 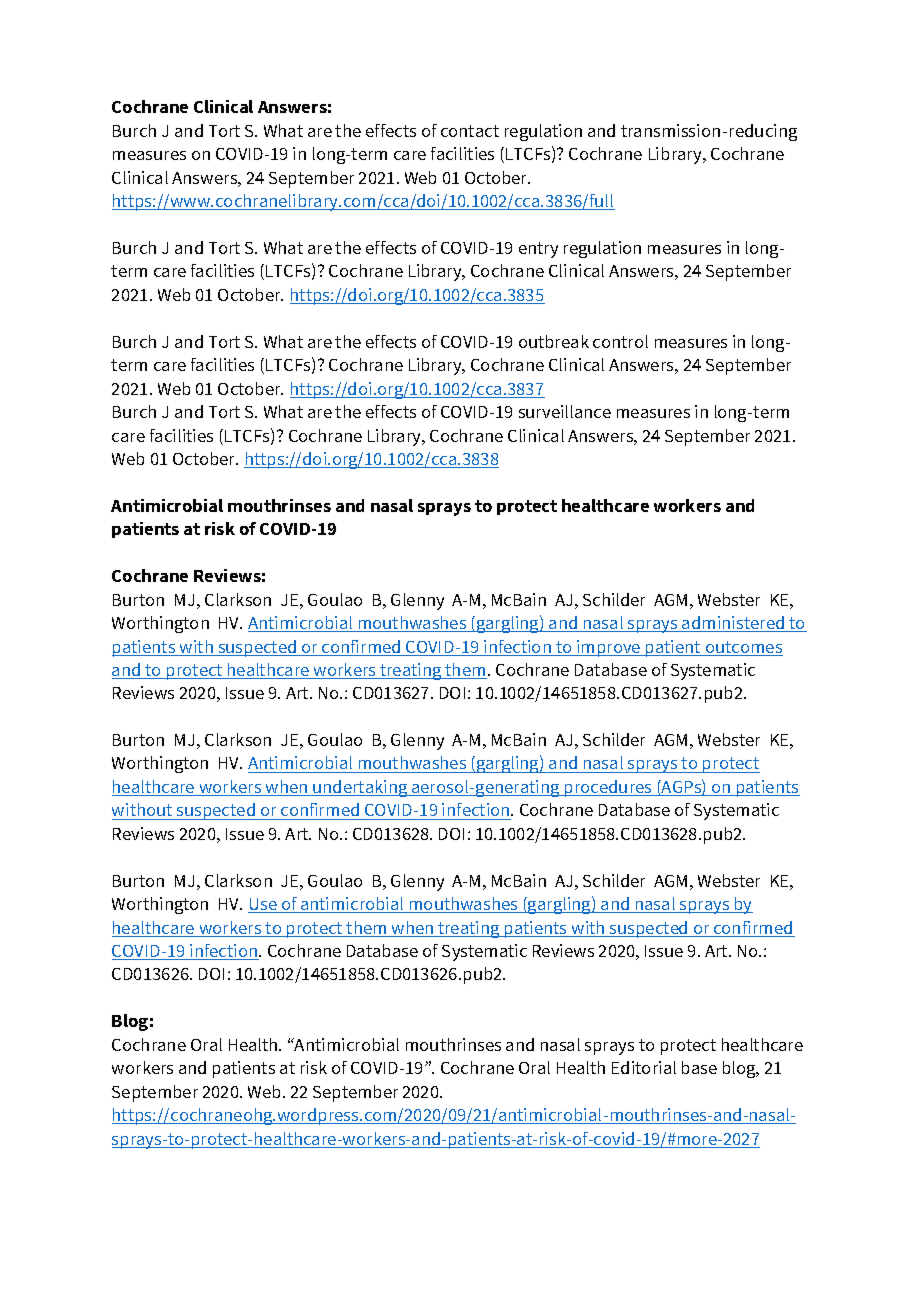 I want to click on procedures, so click(x=609, y=788).
